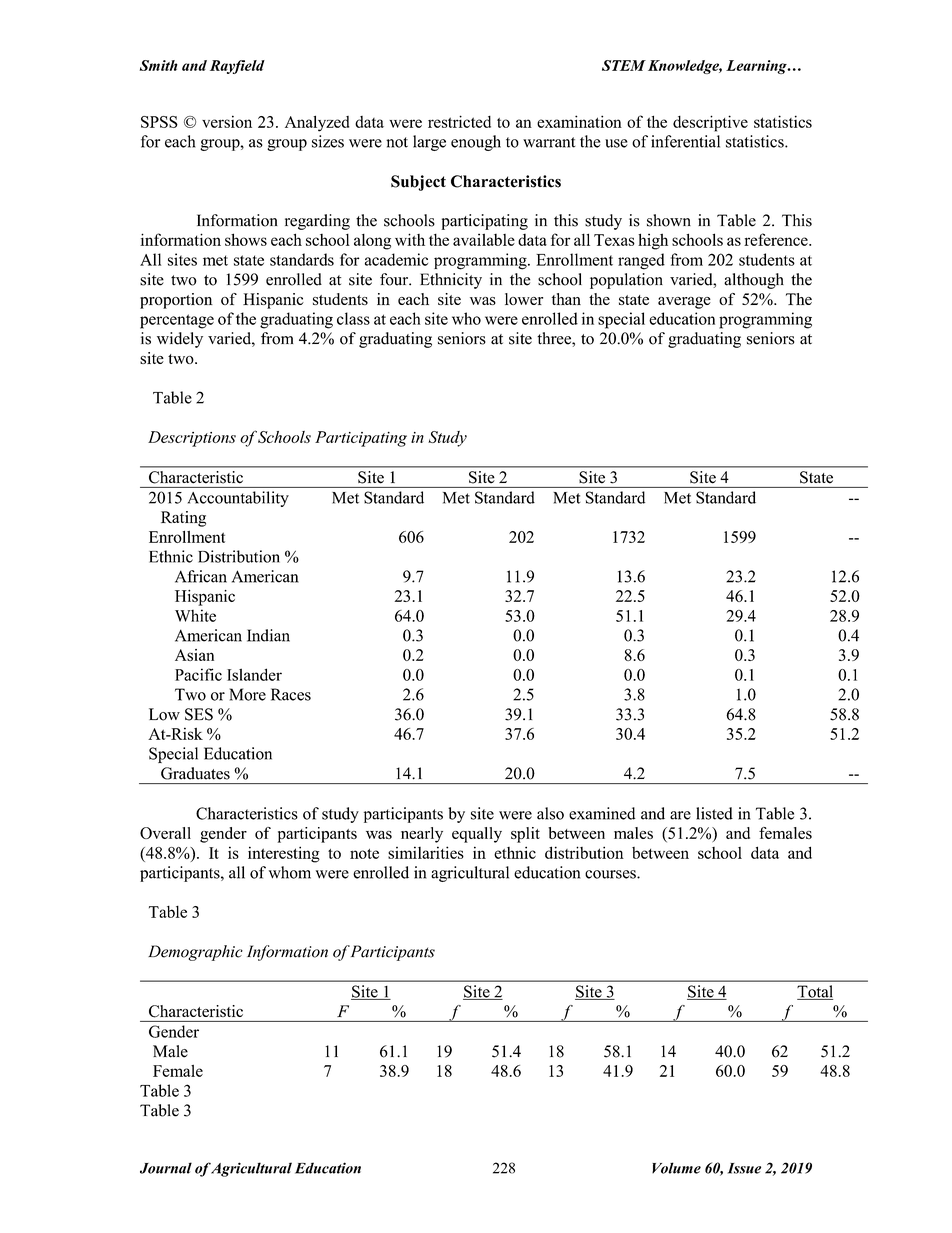  Describe the element at coordinates (166, 1168) in the screenshot. I see `Journal` at that location.
